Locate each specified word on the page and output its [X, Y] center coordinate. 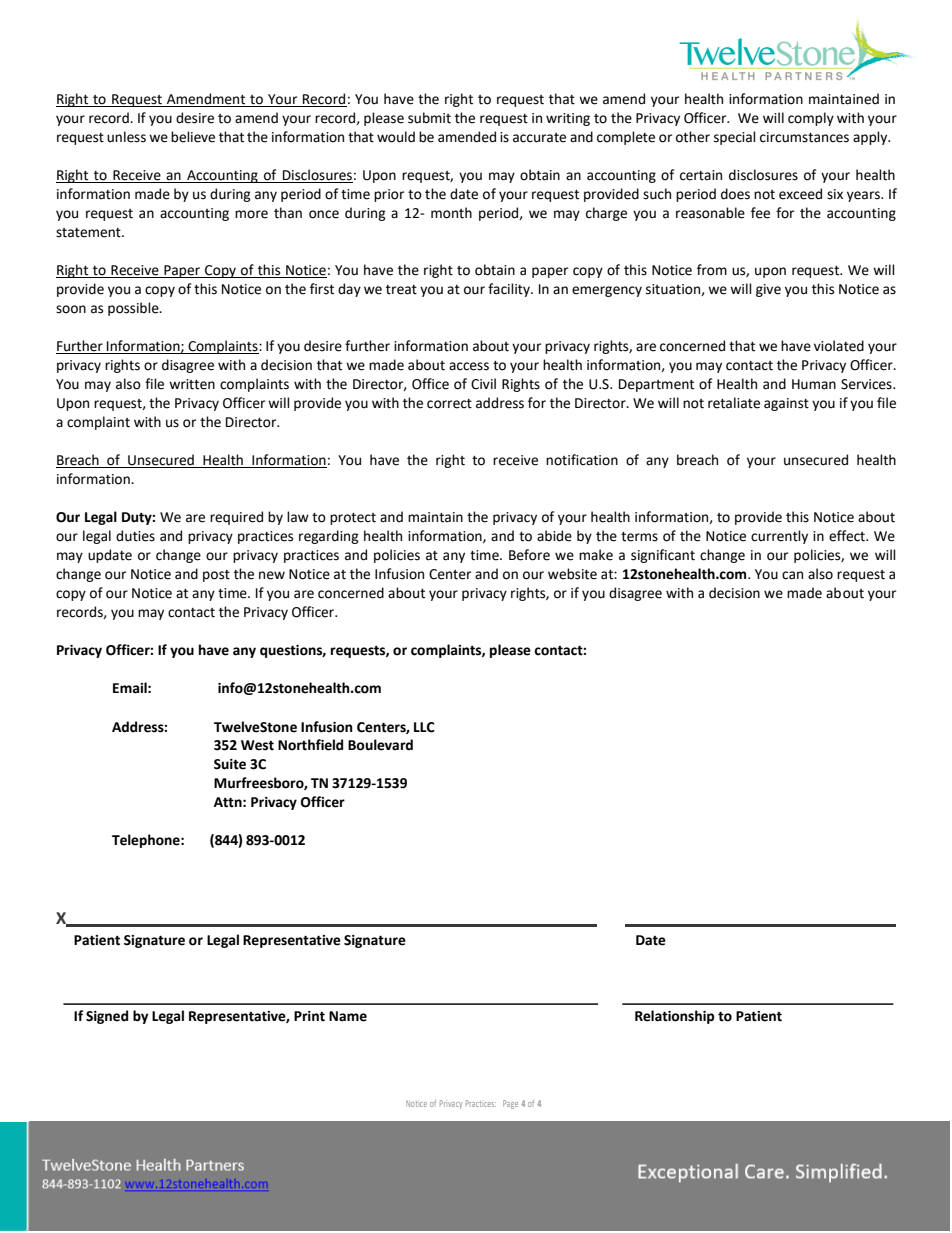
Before [529, 555]
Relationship [674, 1017]
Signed [107, 1017]
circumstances [804, 137]
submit [429, 118]
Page [510, 1104]
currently [779, 537]
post [216, 576]
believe [193, 137]
